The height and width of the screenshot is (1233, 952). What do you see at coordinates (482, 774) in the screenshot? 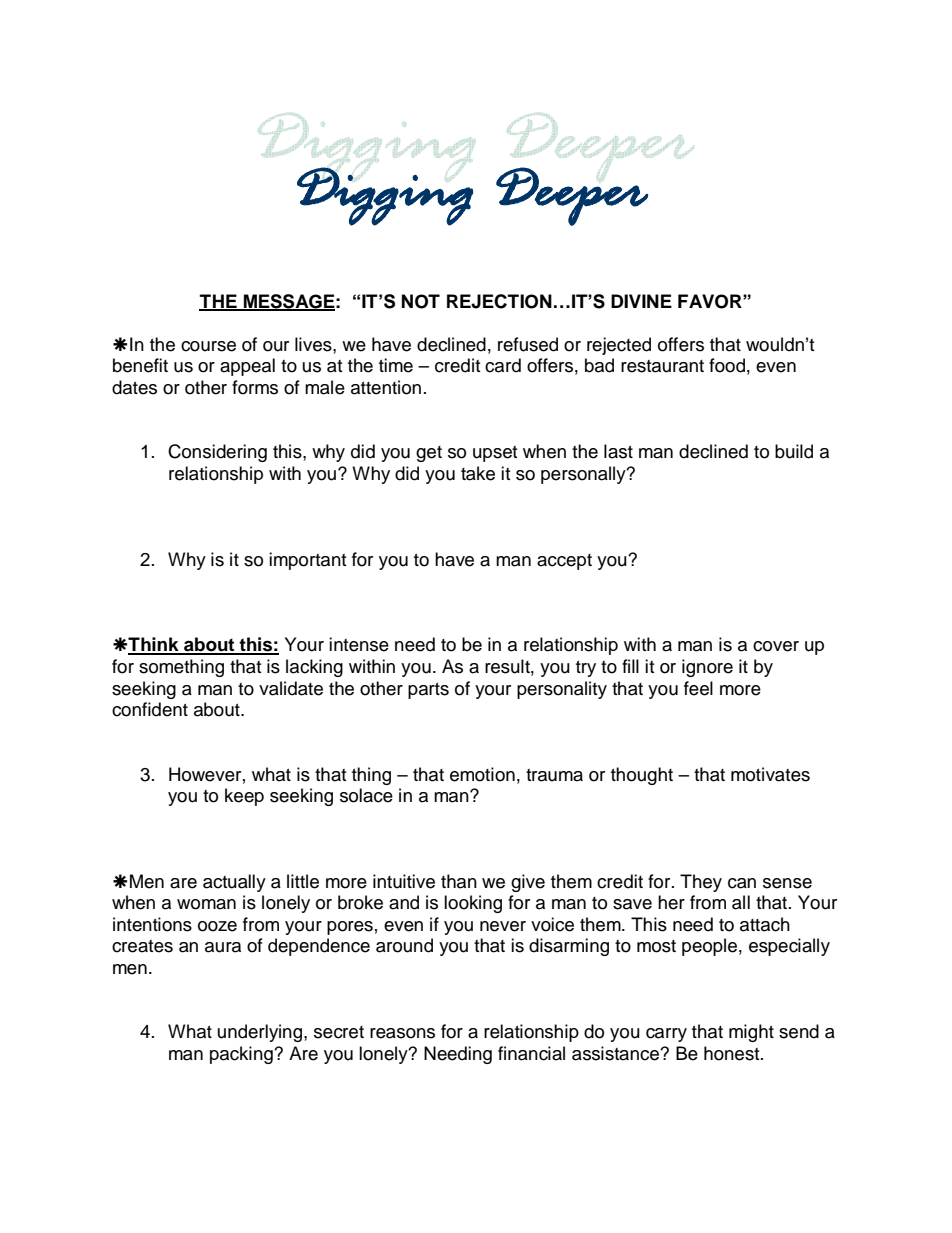
I see `emotion` at bounding box center [482, 774].
